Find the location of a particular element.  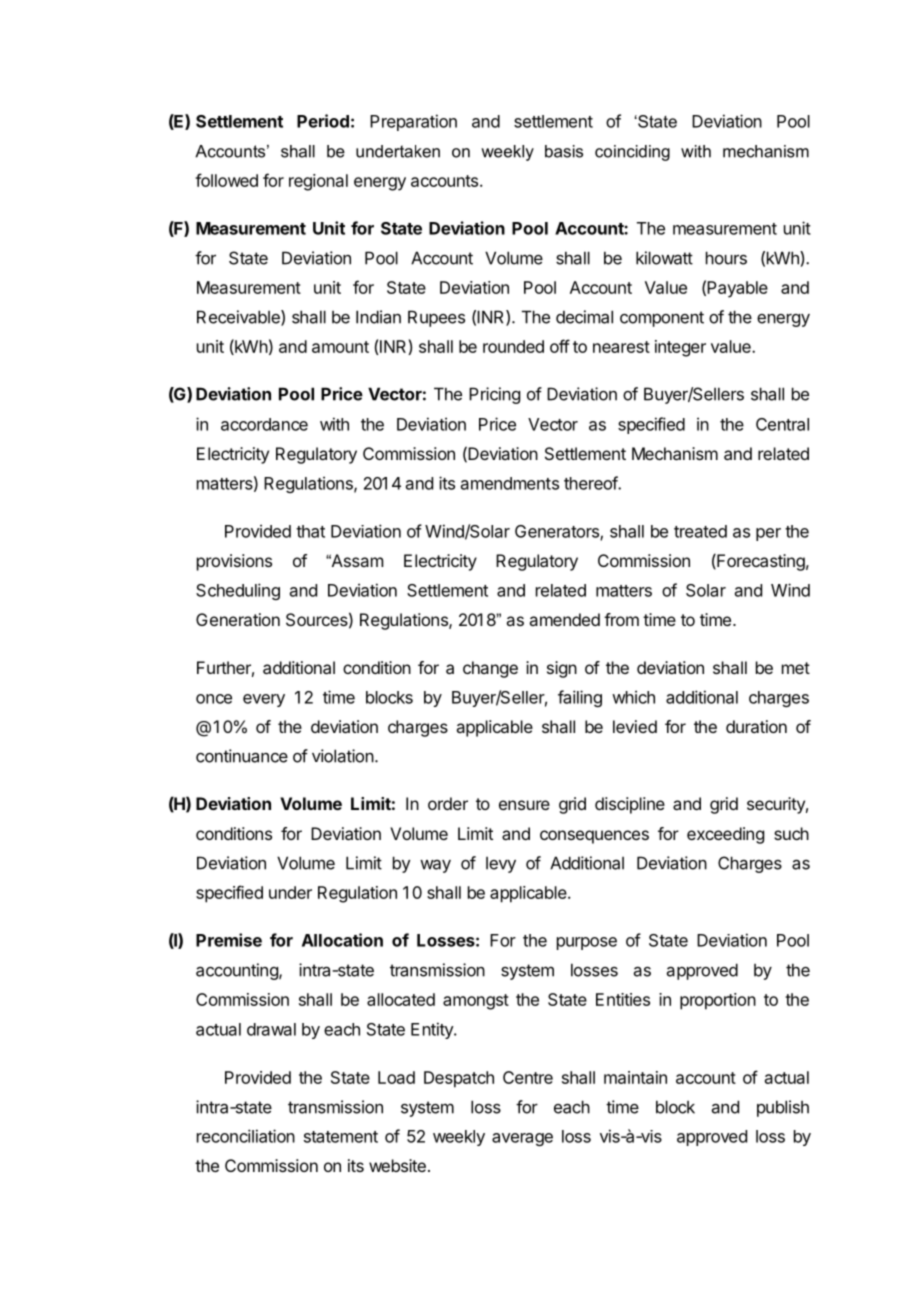

Pricing is located at coordinates (494, 395).
